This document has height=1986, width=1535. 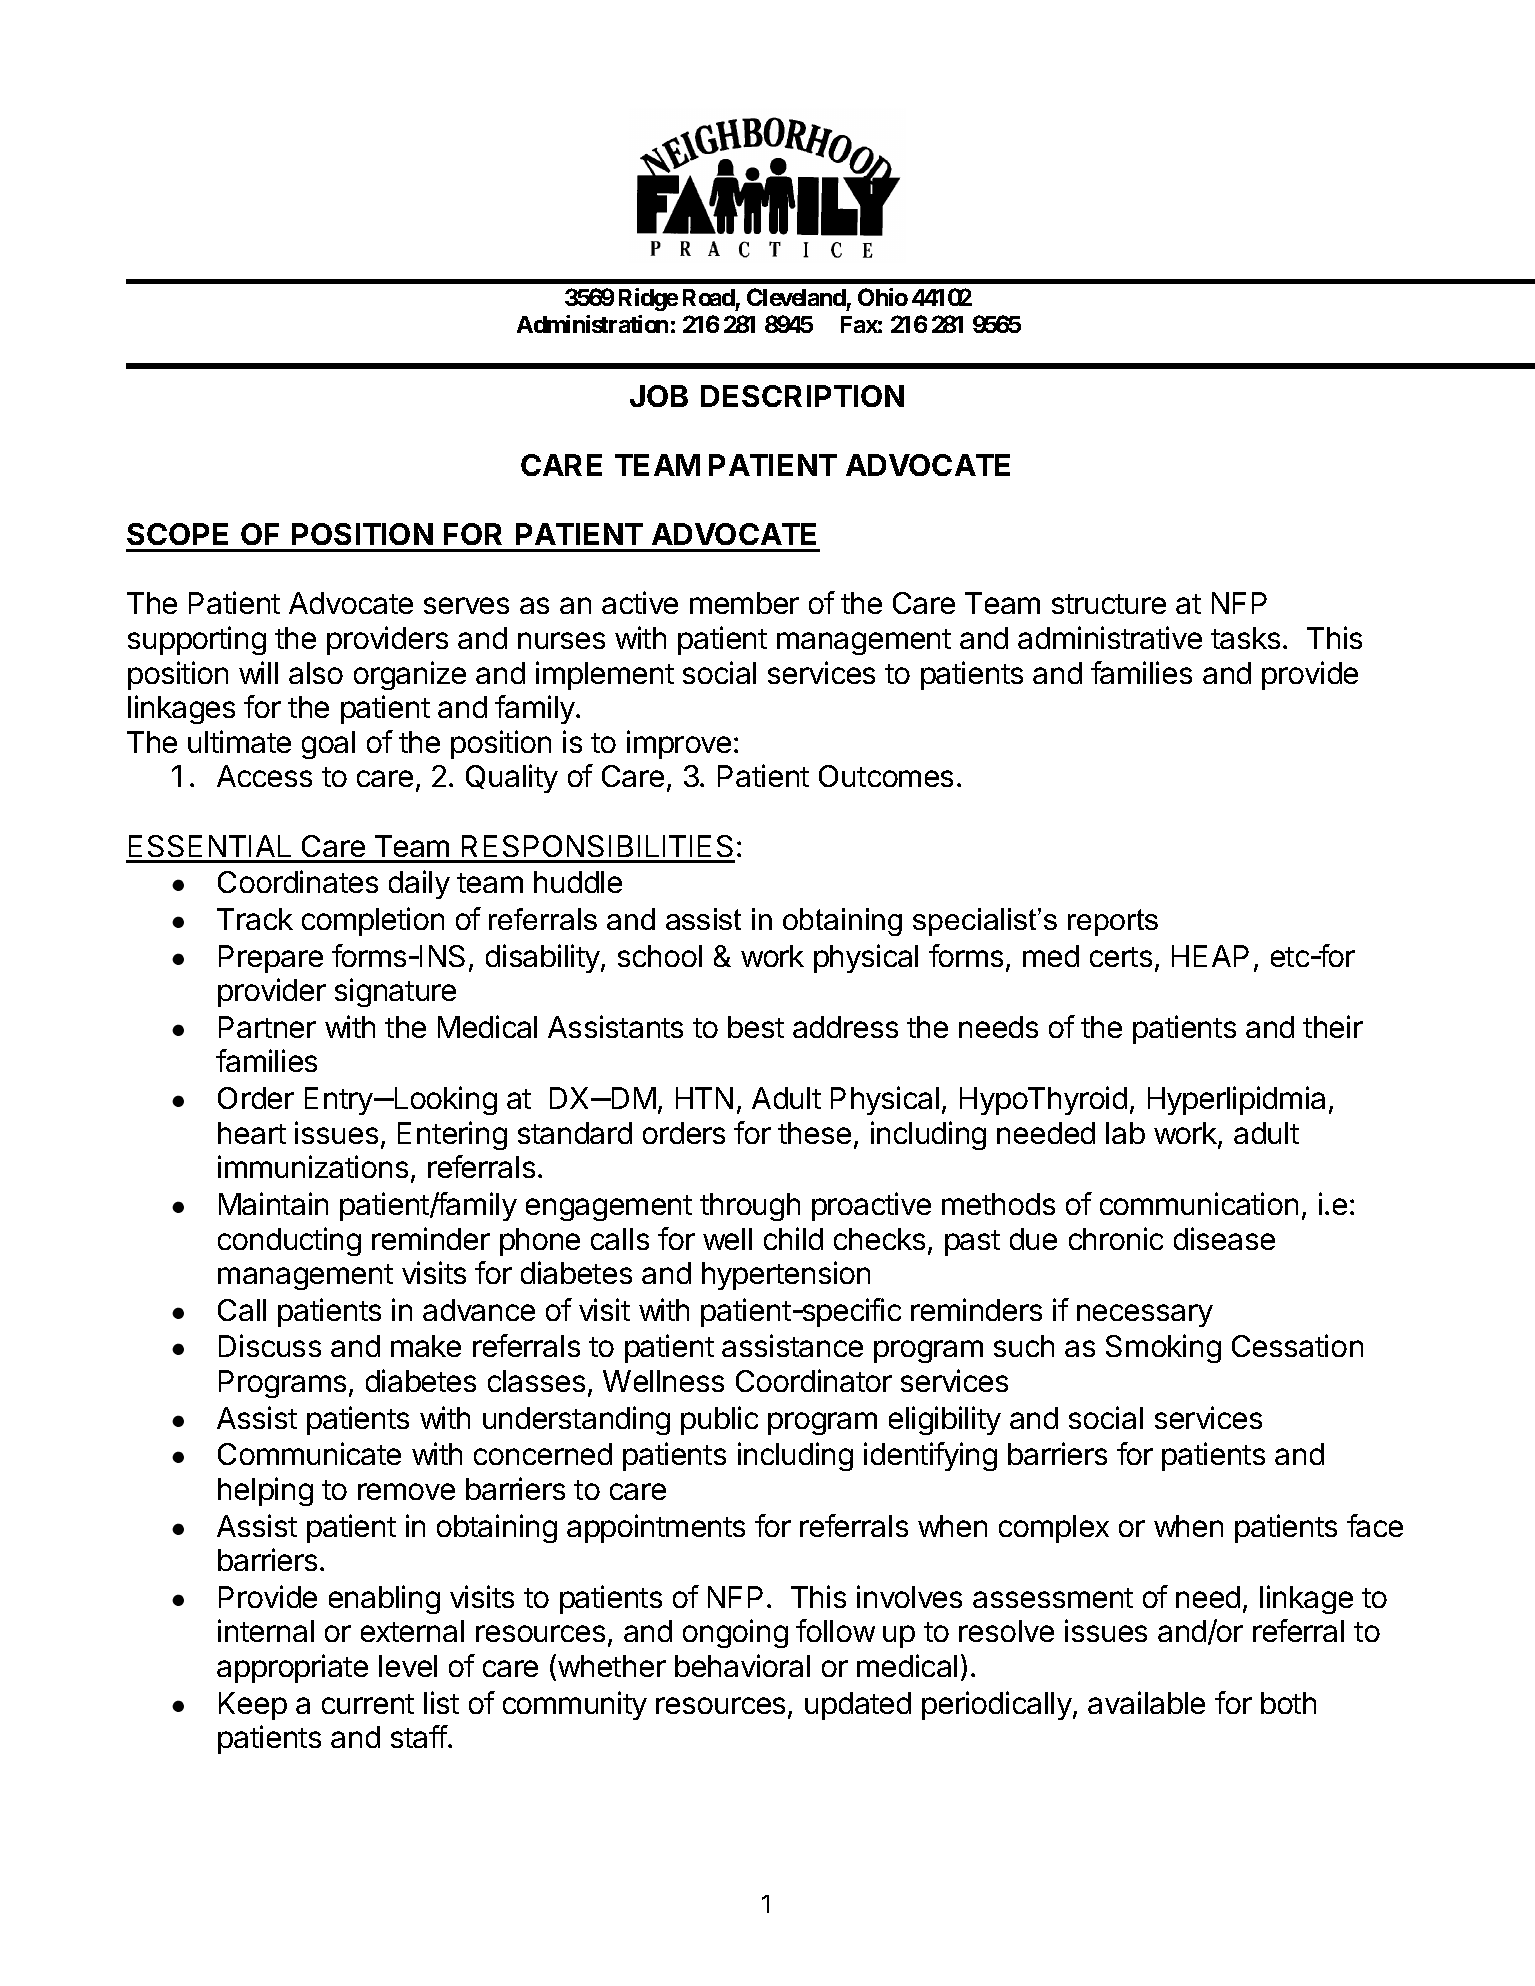 I want to click on behavioral, so click(x=742, y=1665).
